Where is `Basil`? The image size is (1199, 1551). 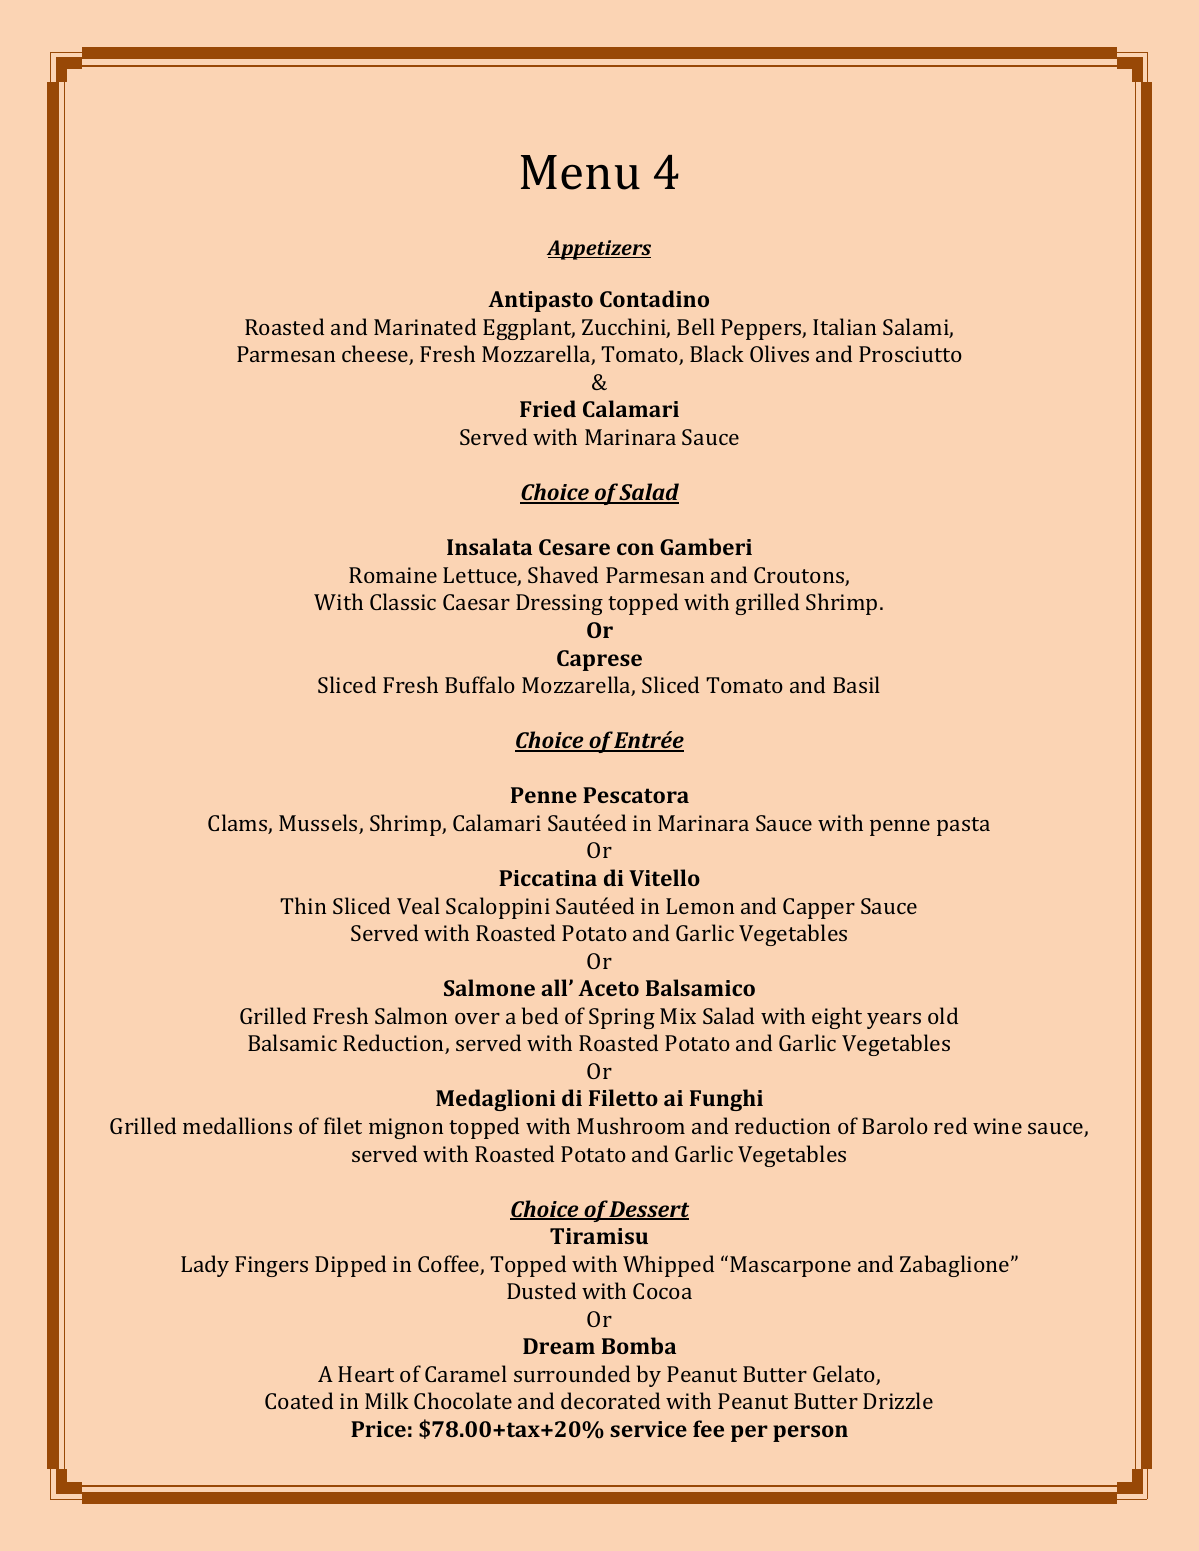 Basil is located at coordinates (856, 684).
